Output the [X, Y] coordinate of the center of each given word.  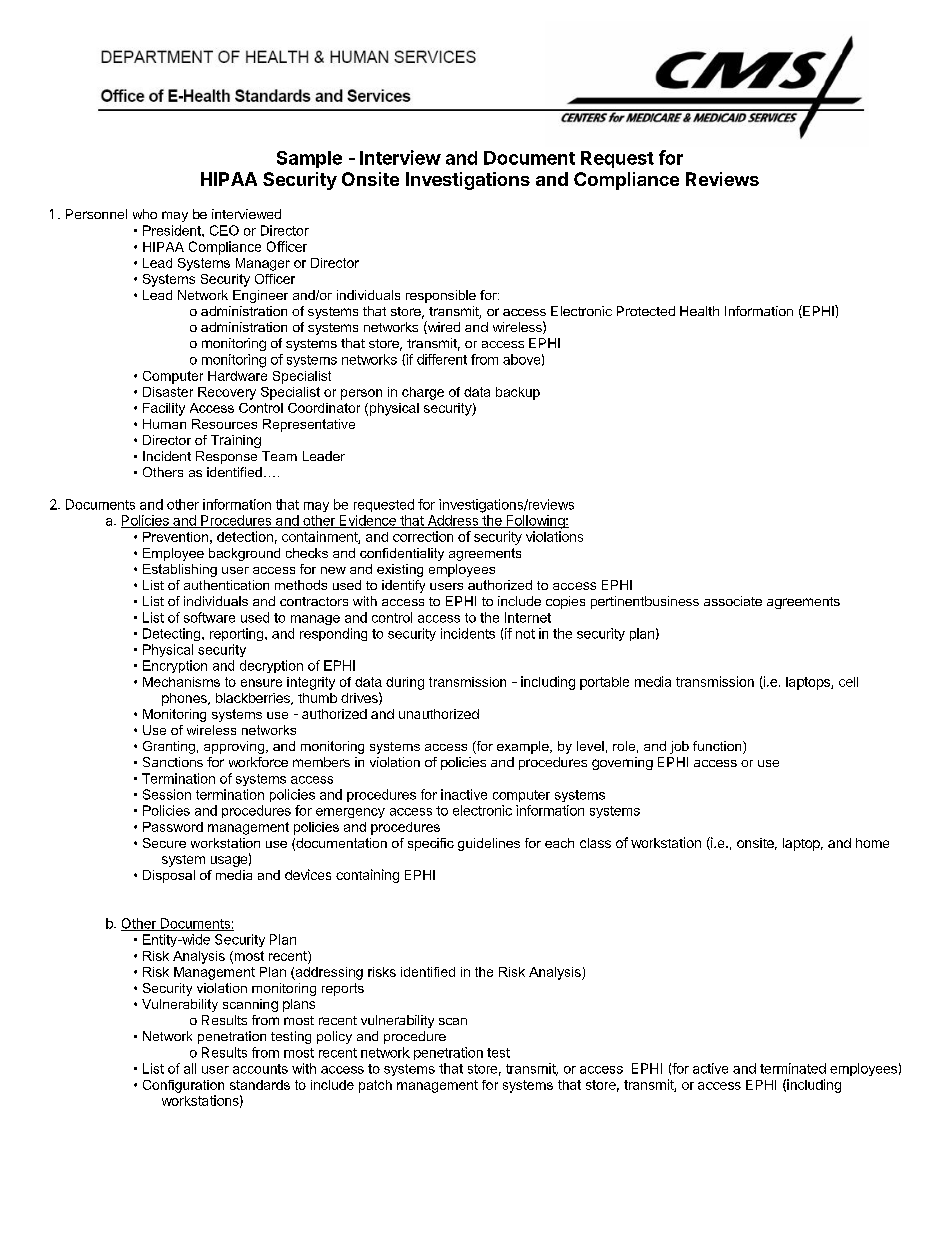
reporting [238, 634]
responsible [441, 296]
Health [699, 311]
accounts [260, 1069]
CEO [224, 230]
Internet [528, 617]
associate [733, 601]
